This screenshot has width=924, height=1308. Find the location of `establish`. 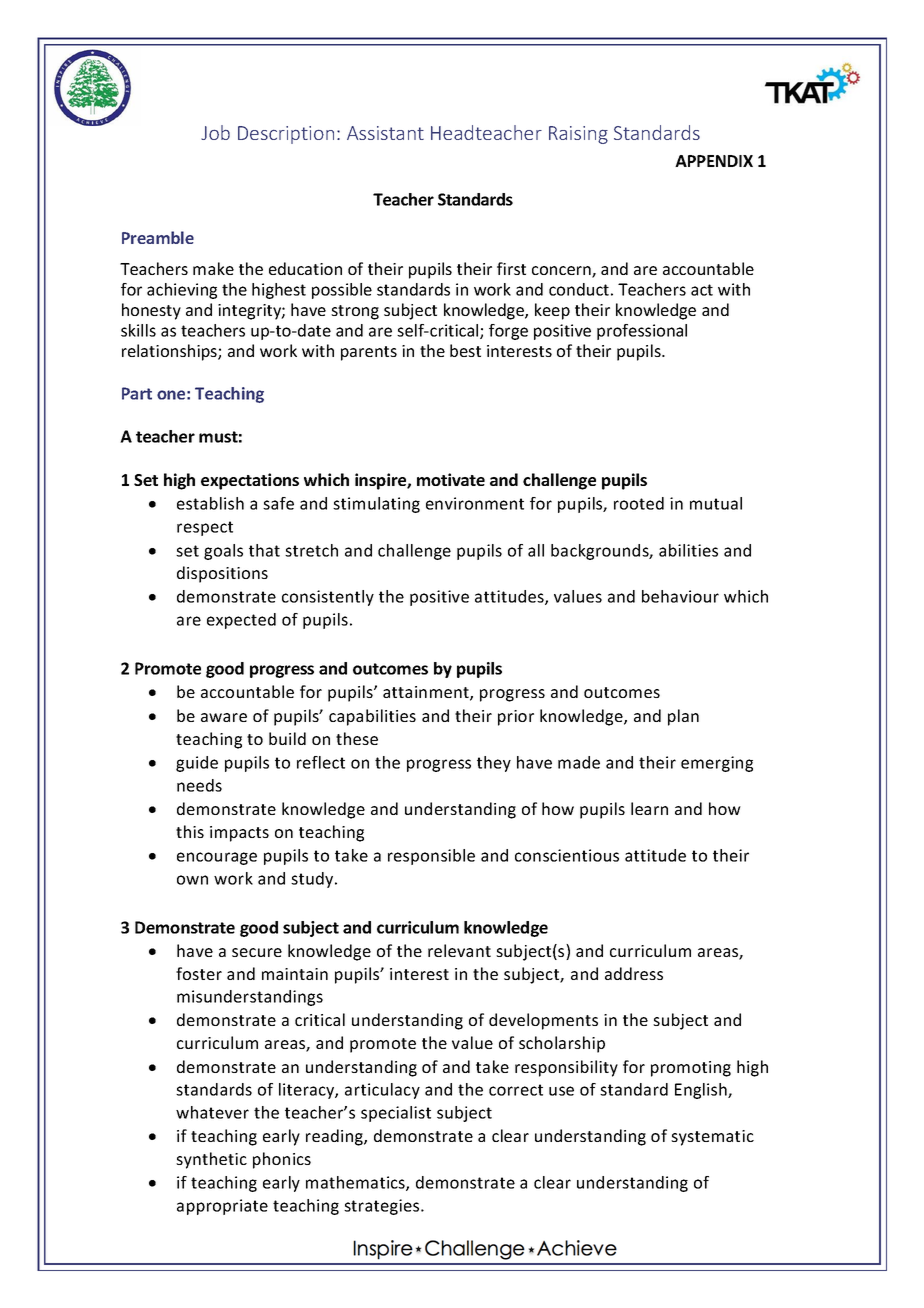

establish is located at coordinates (210, 503).
